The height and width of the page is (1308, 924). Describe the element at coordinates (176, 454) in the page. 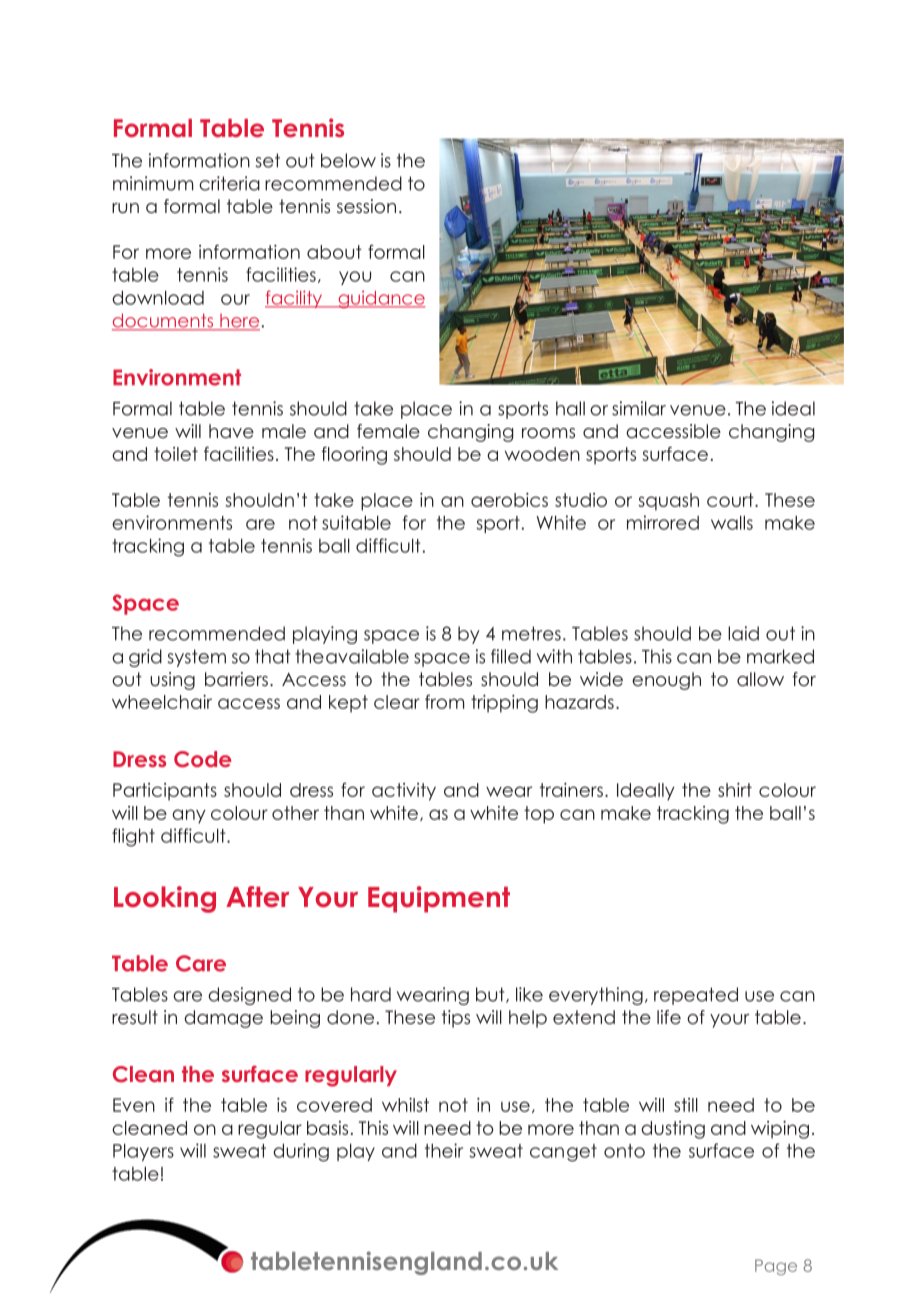

I see `toilet` at that location.
